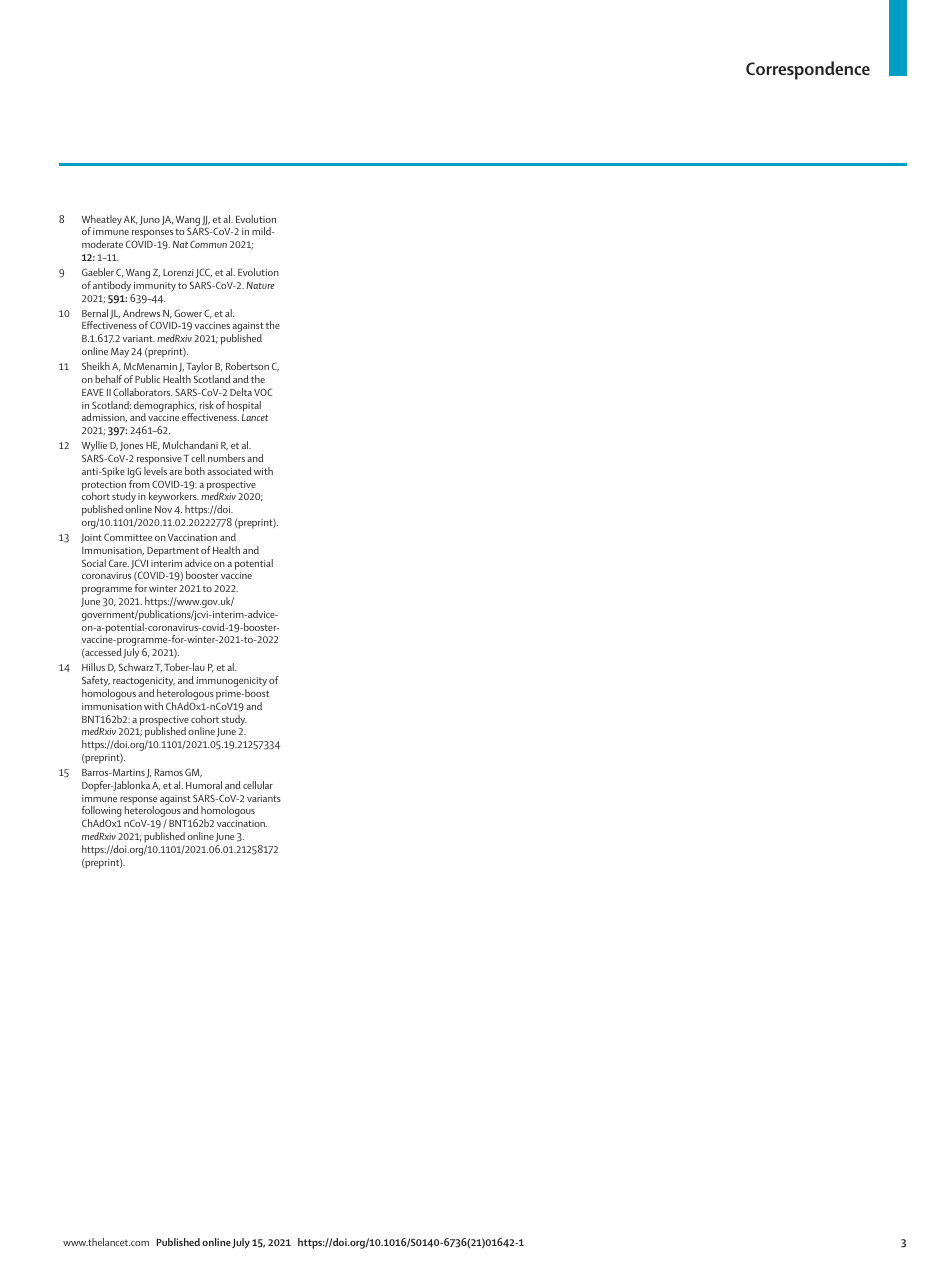 Image resolution: width=952 pixels, height=1279 pixels. I want to click on Commun, so click(208, 244).
